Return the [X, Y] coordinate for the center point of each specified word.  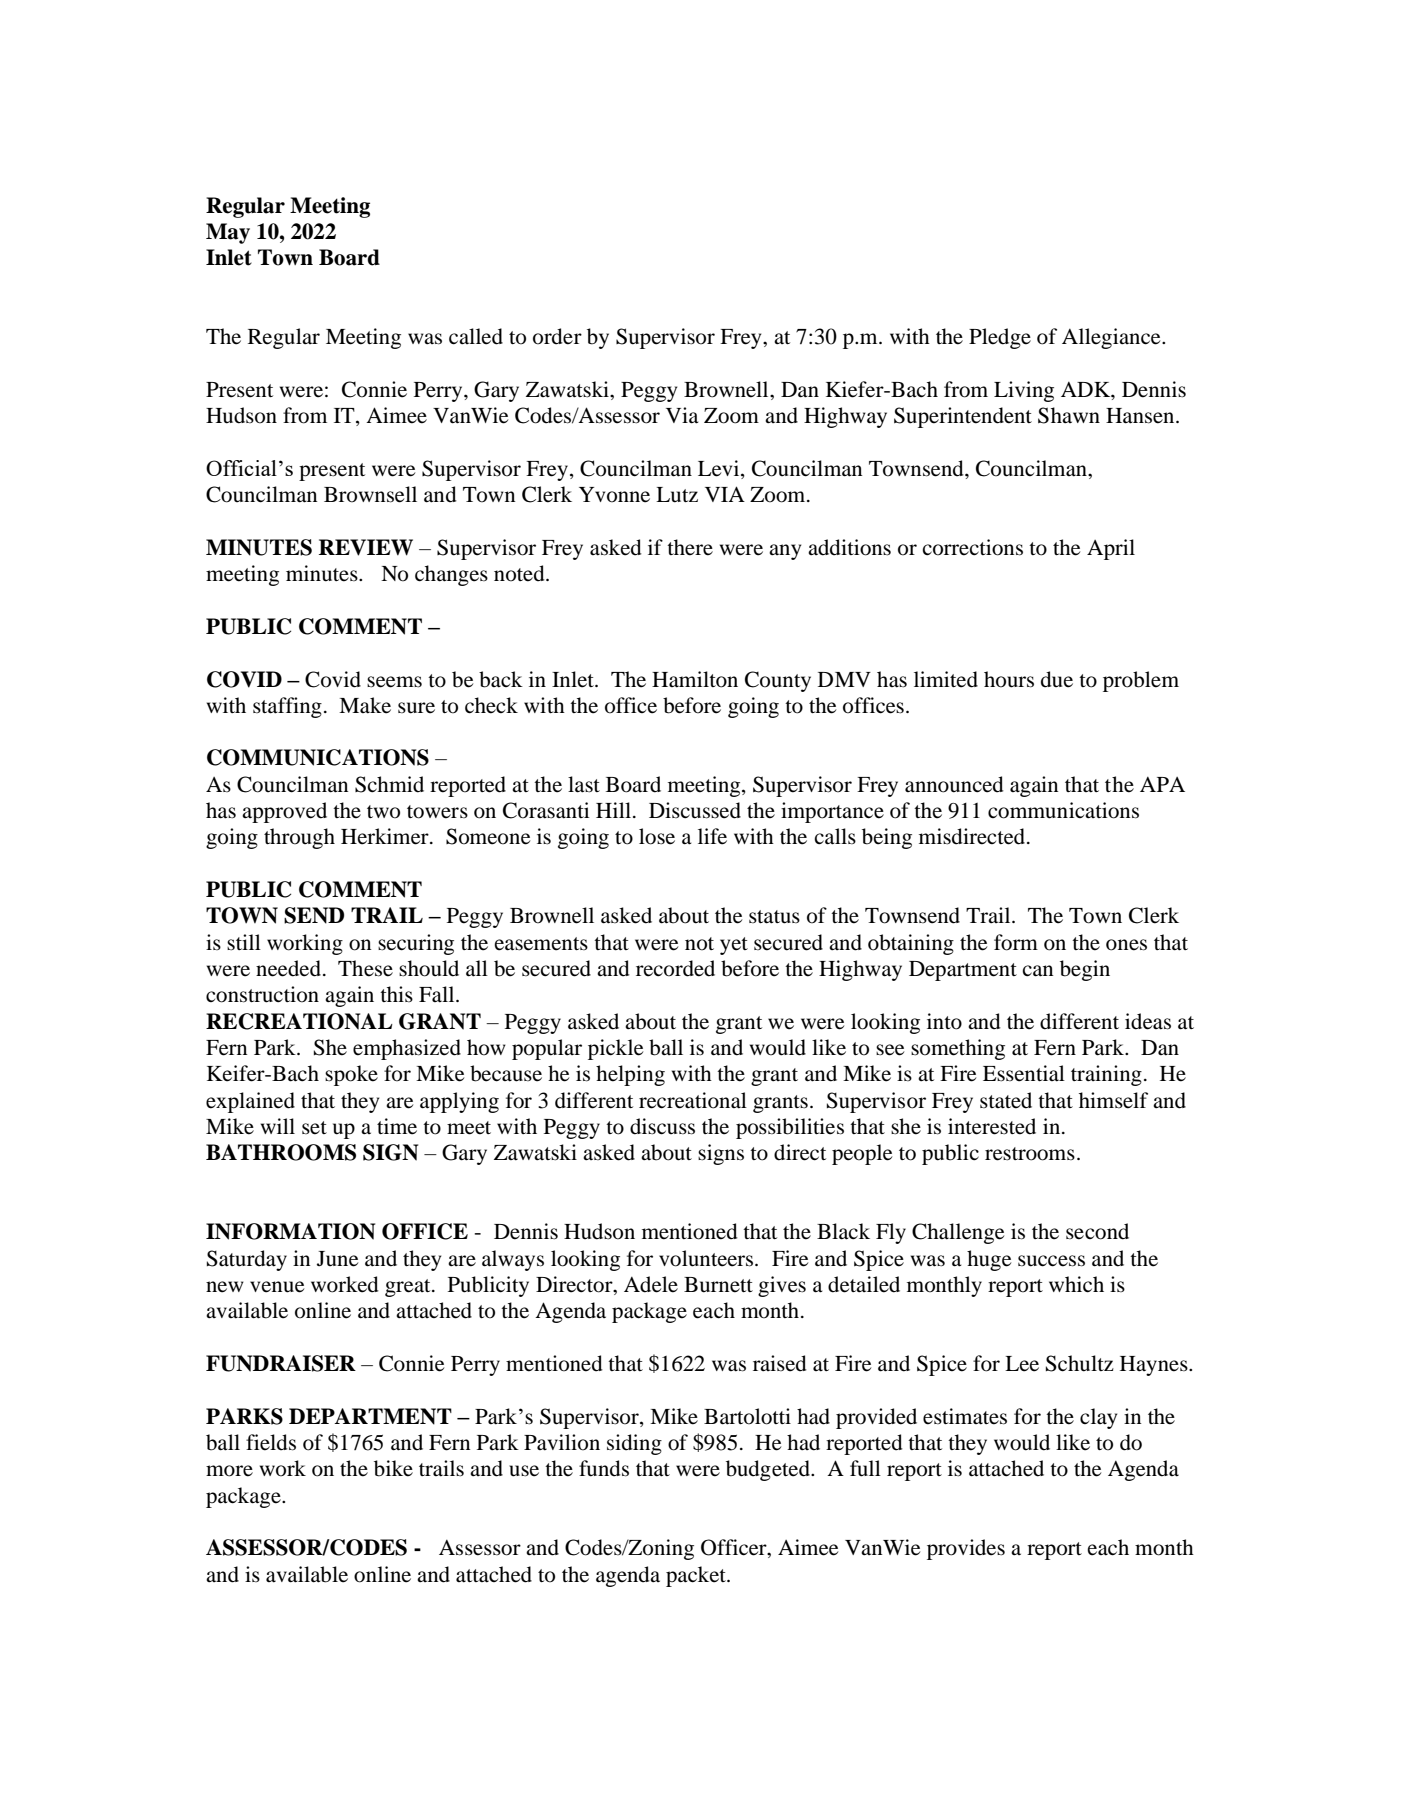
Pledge [1000, 338]
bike [393, 1468]
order [557, 336]
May [228, 233]
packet [697, 1576]
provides [966, 1549]
